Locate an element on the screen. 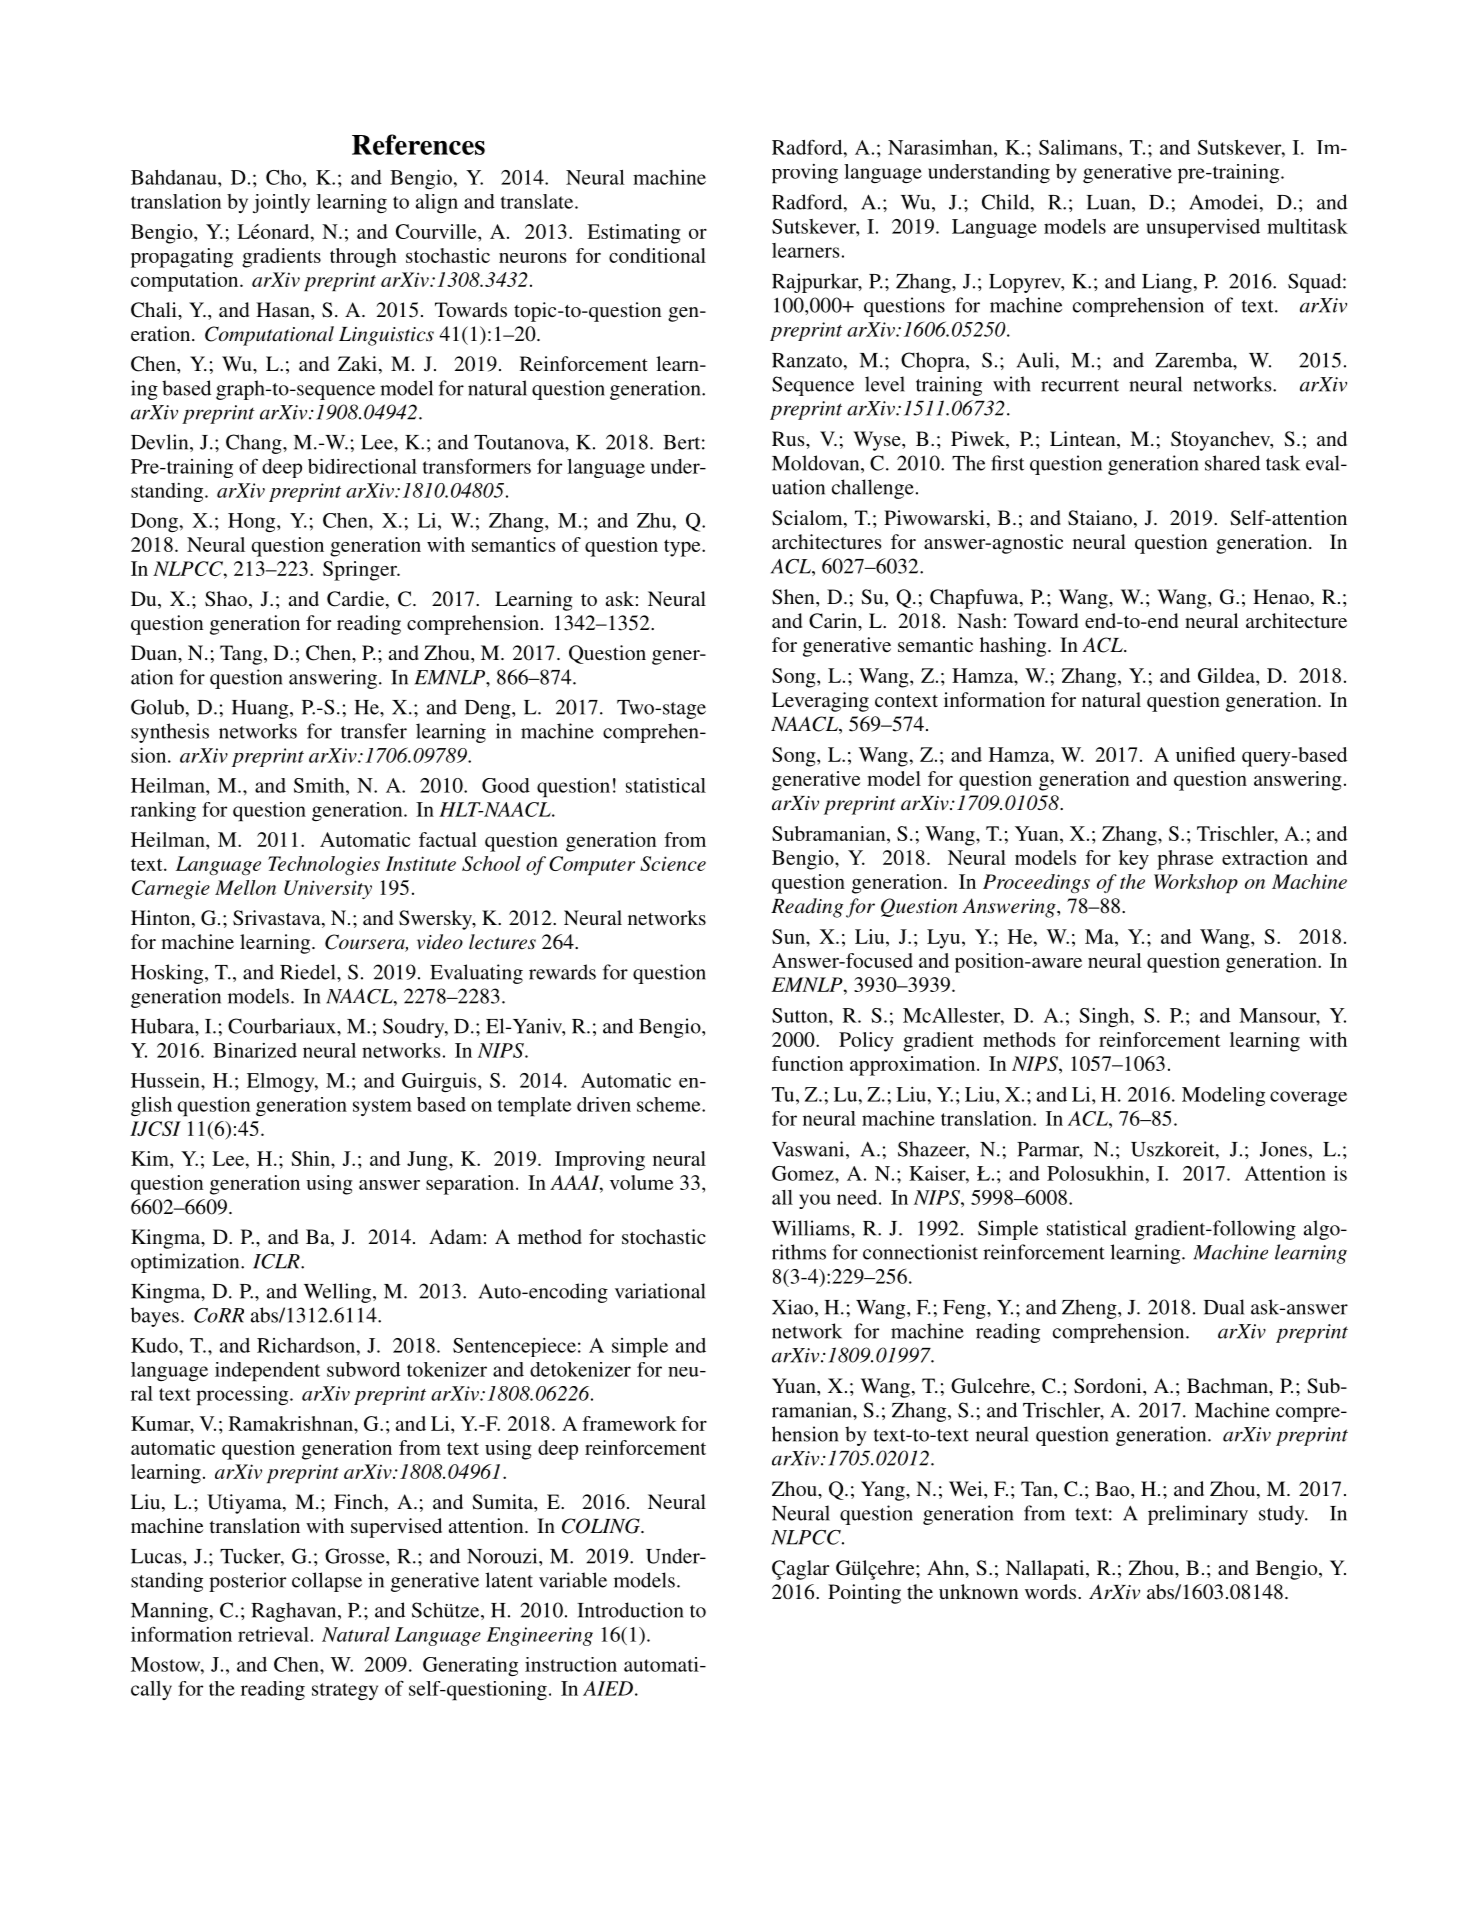  Xiao is located at coordinates (794, 1308).
